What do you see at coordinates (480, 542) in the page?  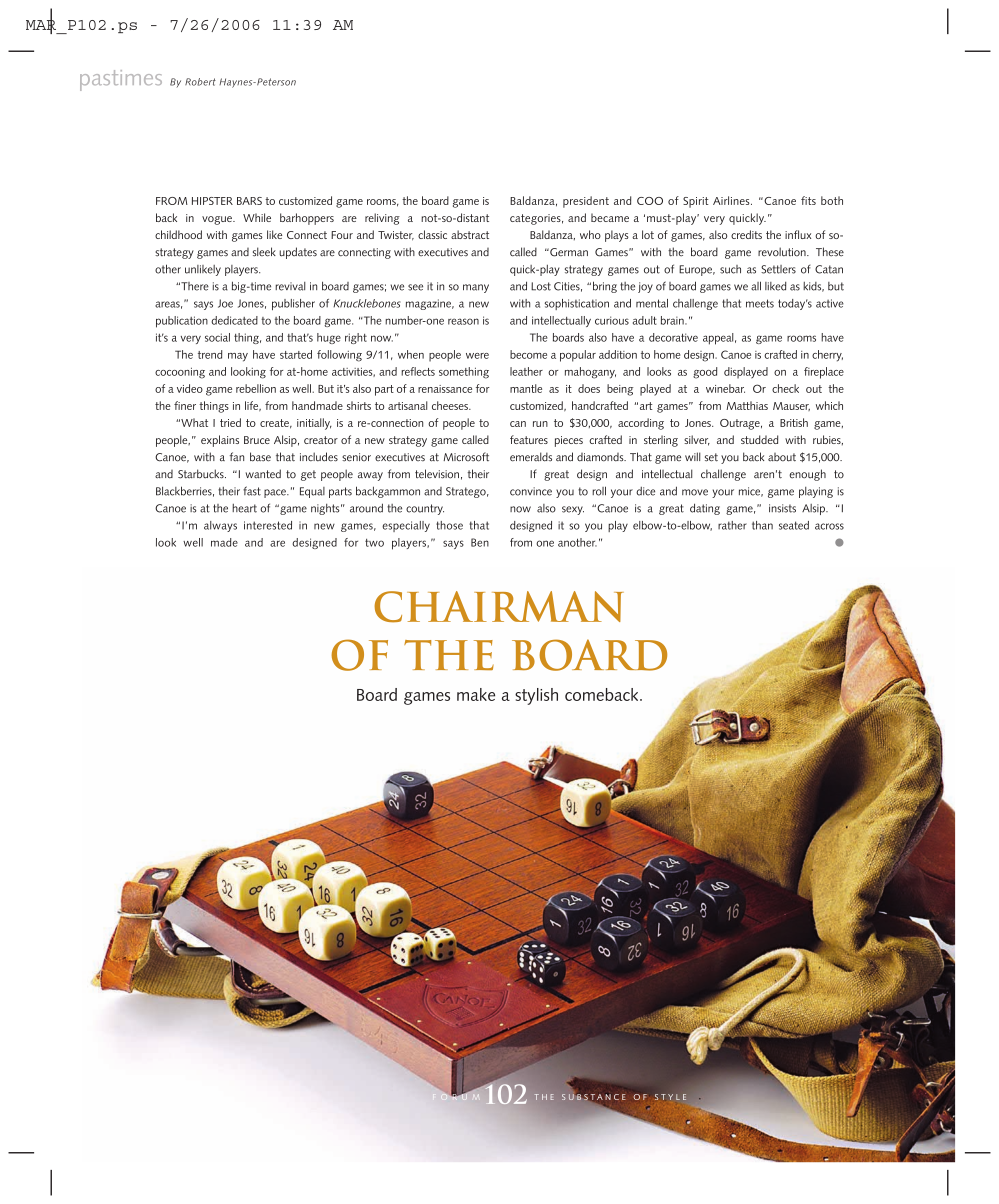 I see `Ben` at bounding box center [480, 542].
